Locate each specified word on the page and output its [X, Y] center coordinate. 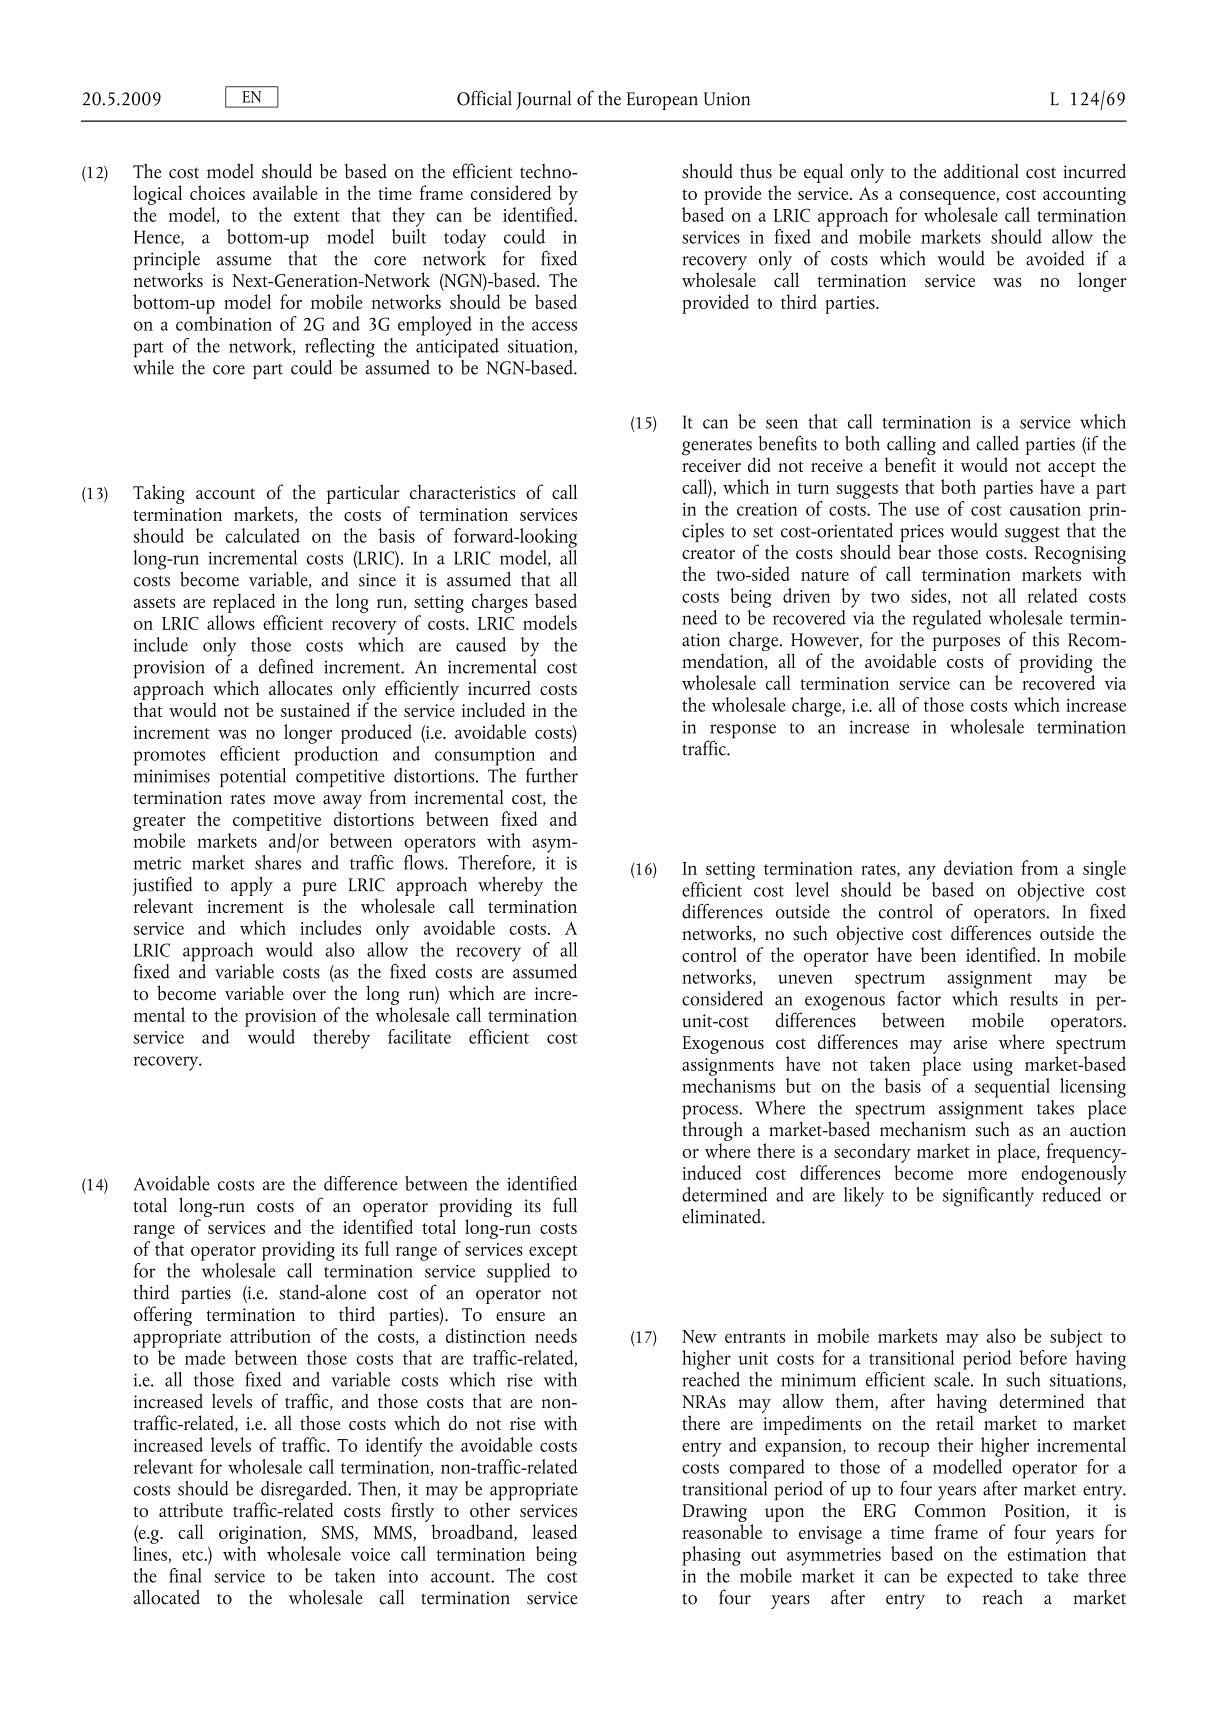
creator [708, 554]
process [711, 1113]
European [662, 101]
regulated [947, 620]
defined [286, 666]
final [185, 1575]
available [285, 192]
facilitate [419, 1036]
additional [981, 171]
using [993, 1067]
